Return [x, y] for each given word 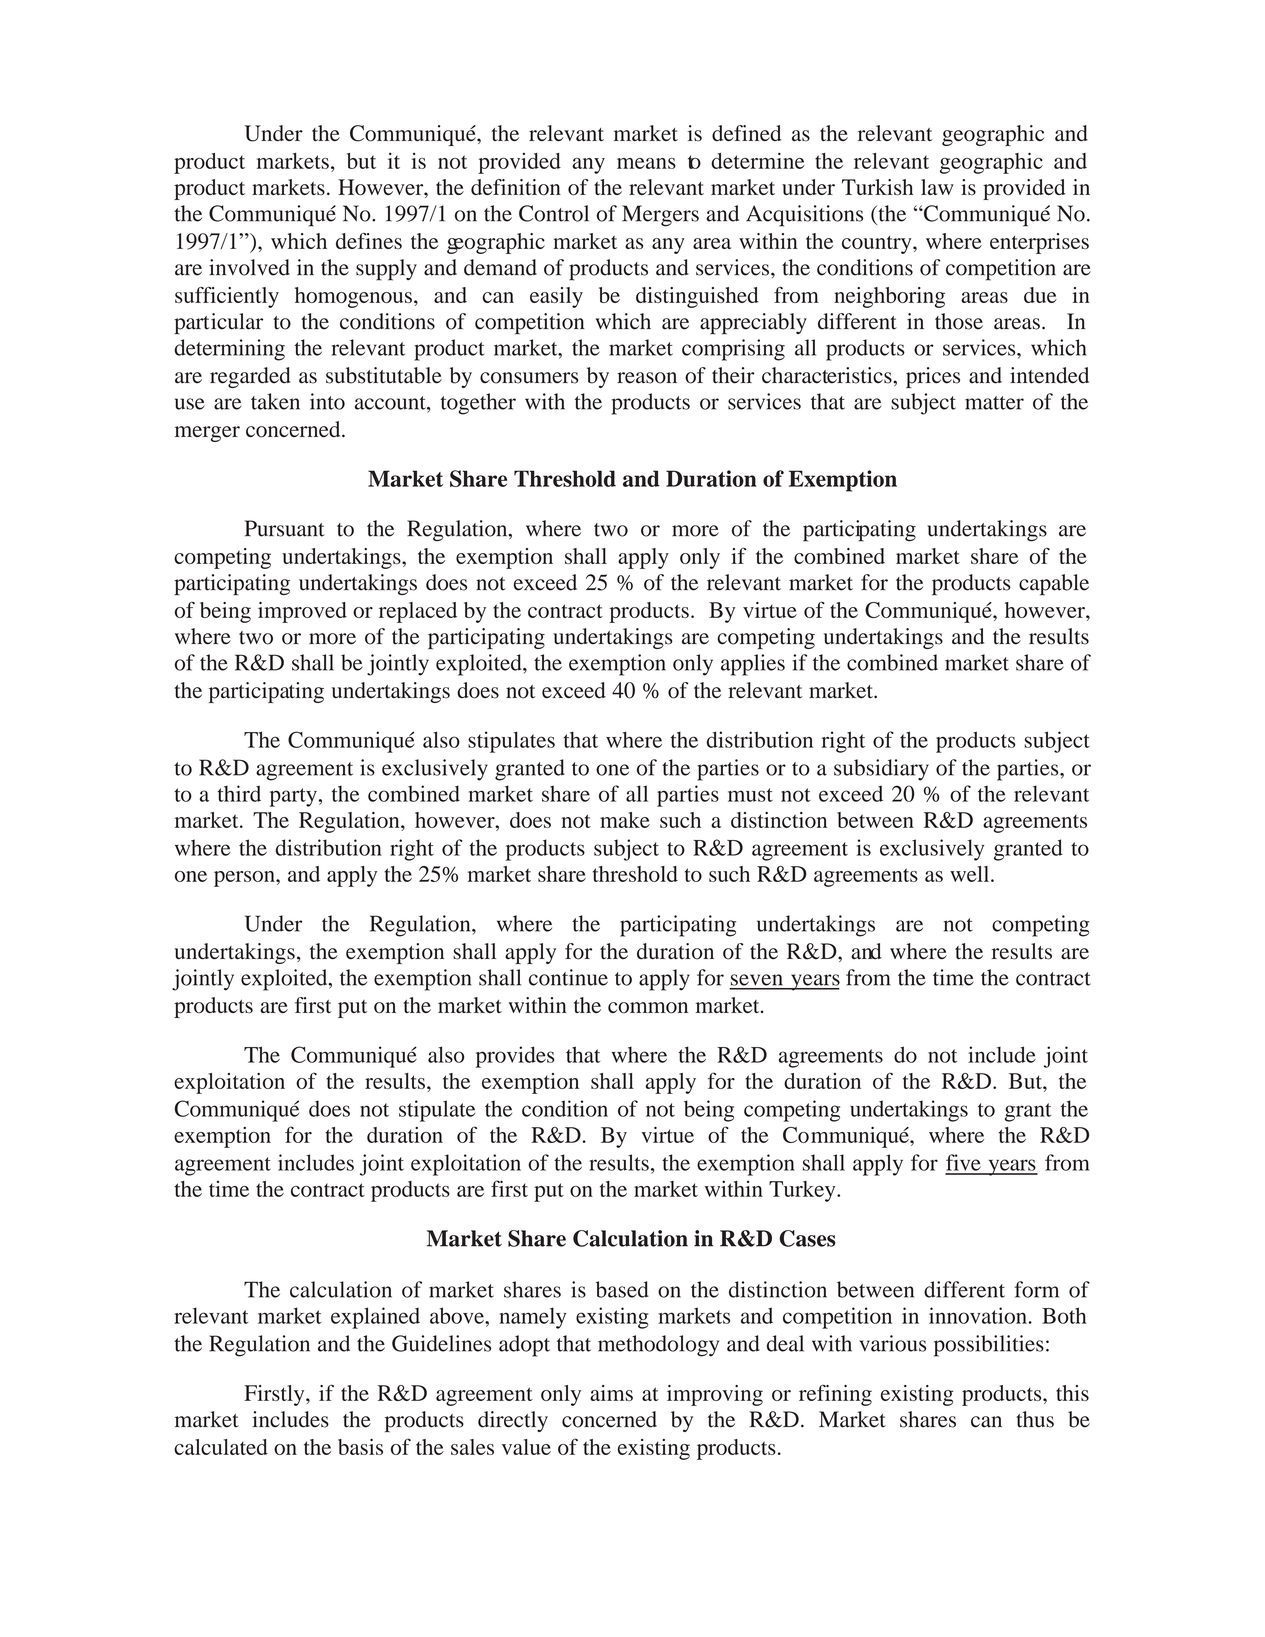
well [971, 874]
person [245, 879]
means [646, 163]
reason [647, 378]
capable [1054, 585]
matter [994, 403]
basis [360, 1447]
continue [568, 977]
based [622, 1289]
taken [275, 401]
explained [375, 1318]
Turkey [803, 1191]
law [937, 187]
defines [369, 241]
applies [753, 665]
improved [302, 612]
